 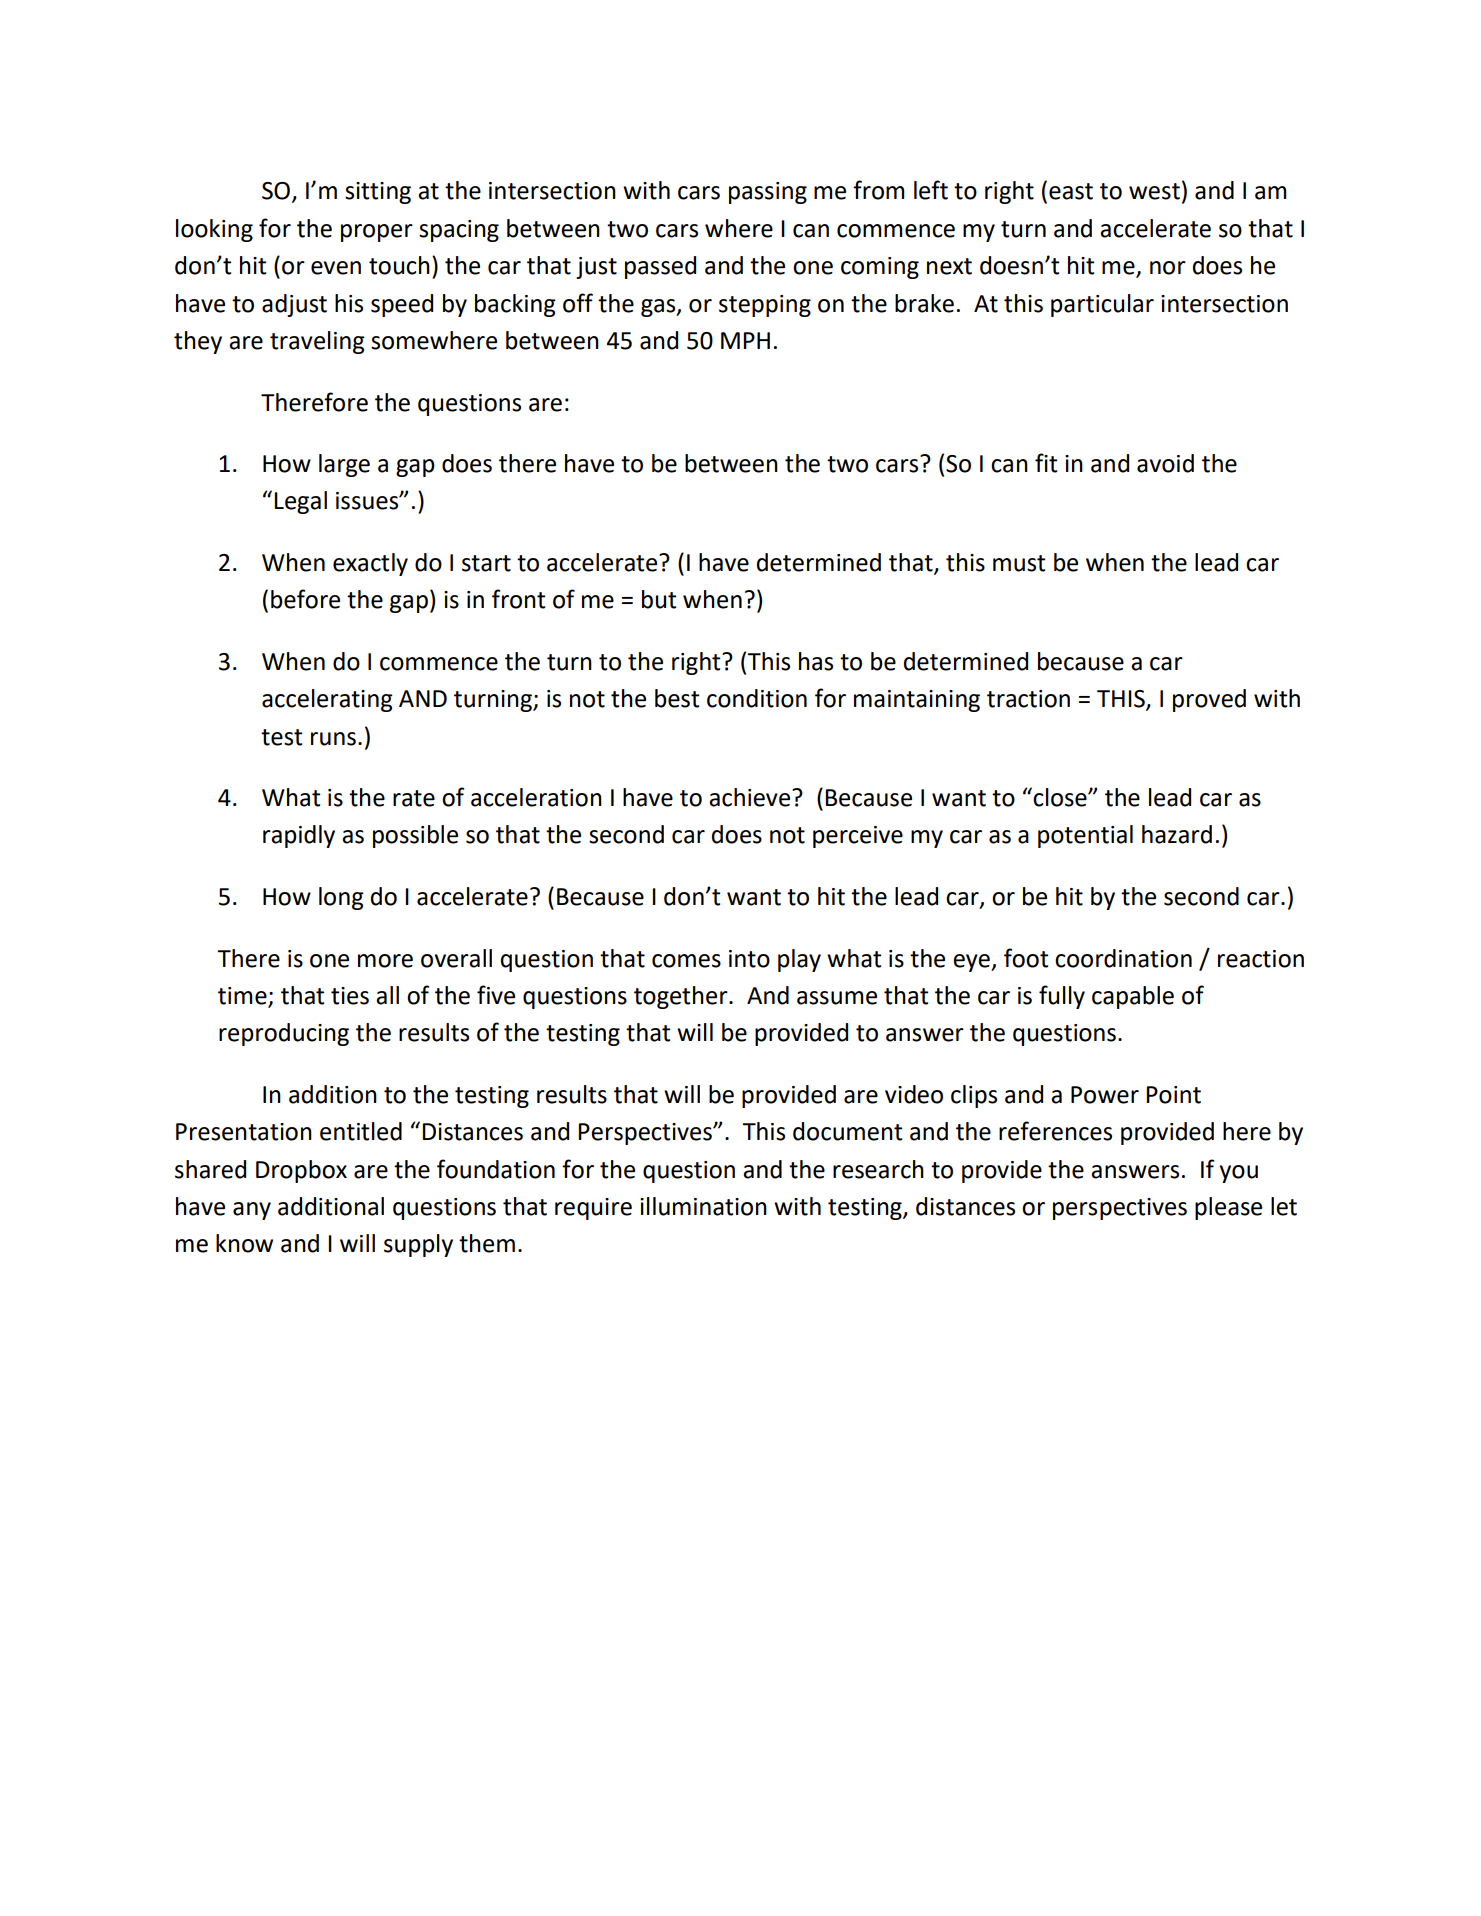 What do you see at coordinates (1019, 563) in the document?
I see `must` at bounding box center [1019, 563].
